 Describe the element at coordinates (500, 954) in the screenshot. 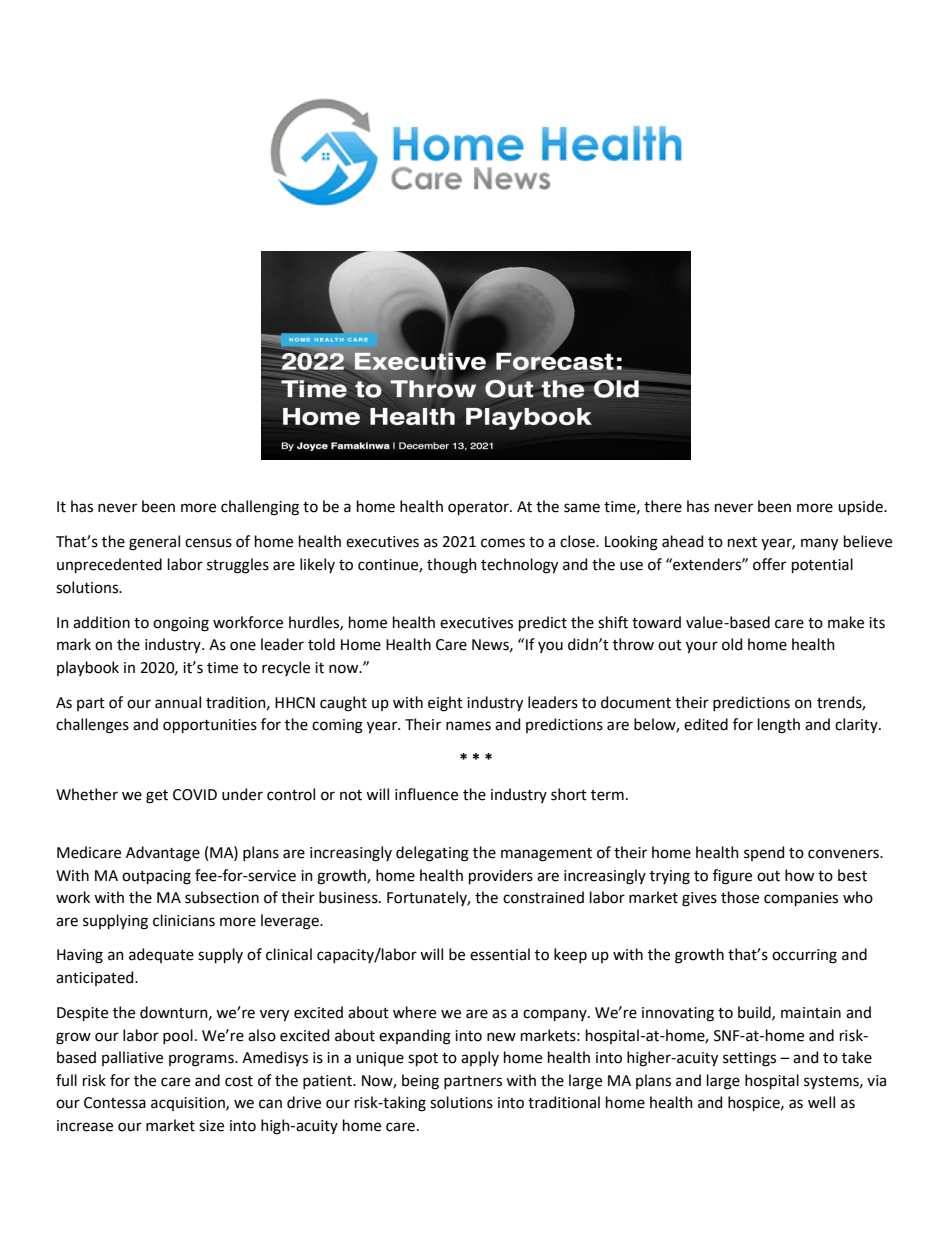

I see `essential` at that location.
